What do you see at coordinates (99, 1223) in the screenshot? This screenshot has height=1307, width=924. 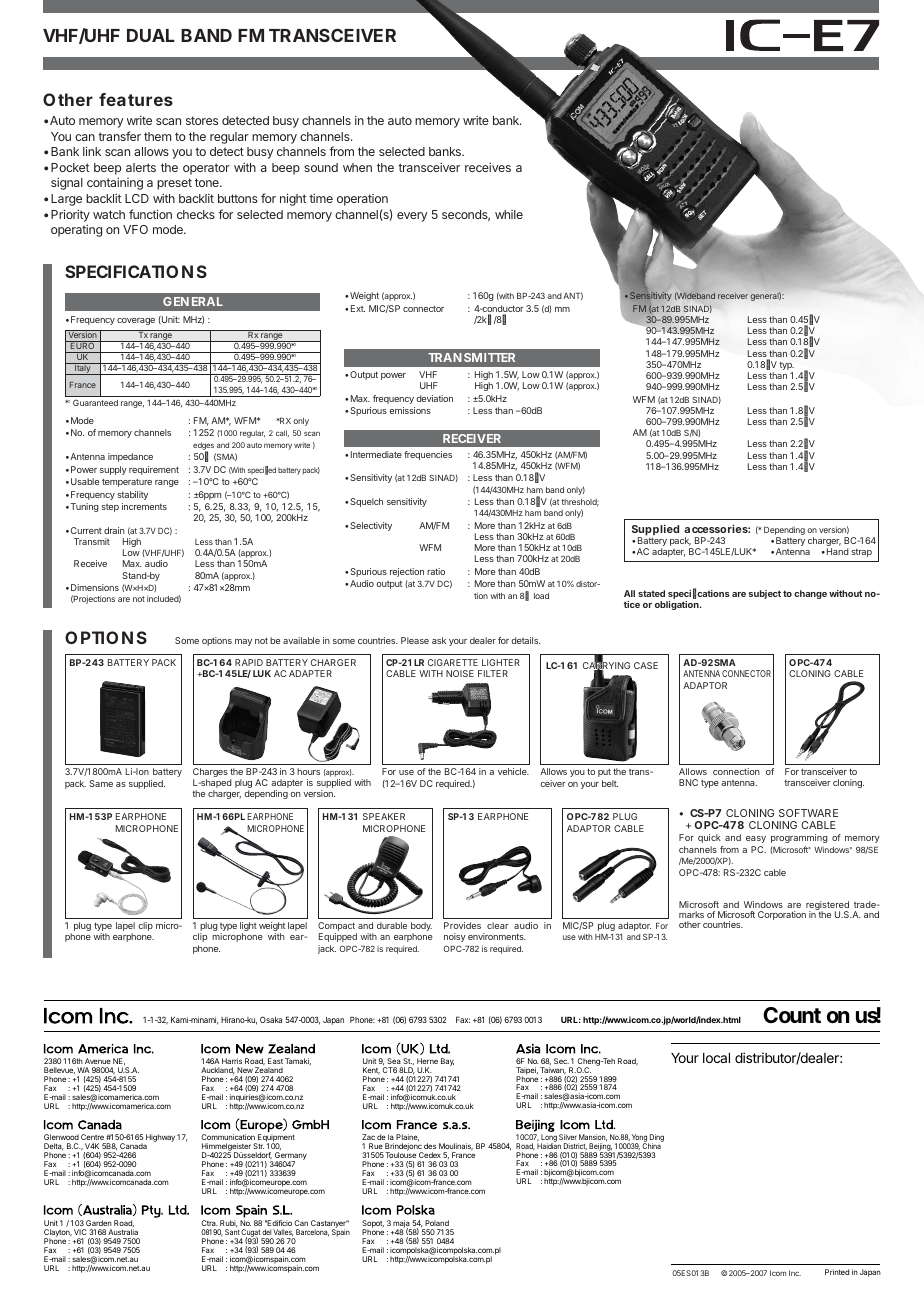 I see `Garden` at bounding box center [99, 1223].
